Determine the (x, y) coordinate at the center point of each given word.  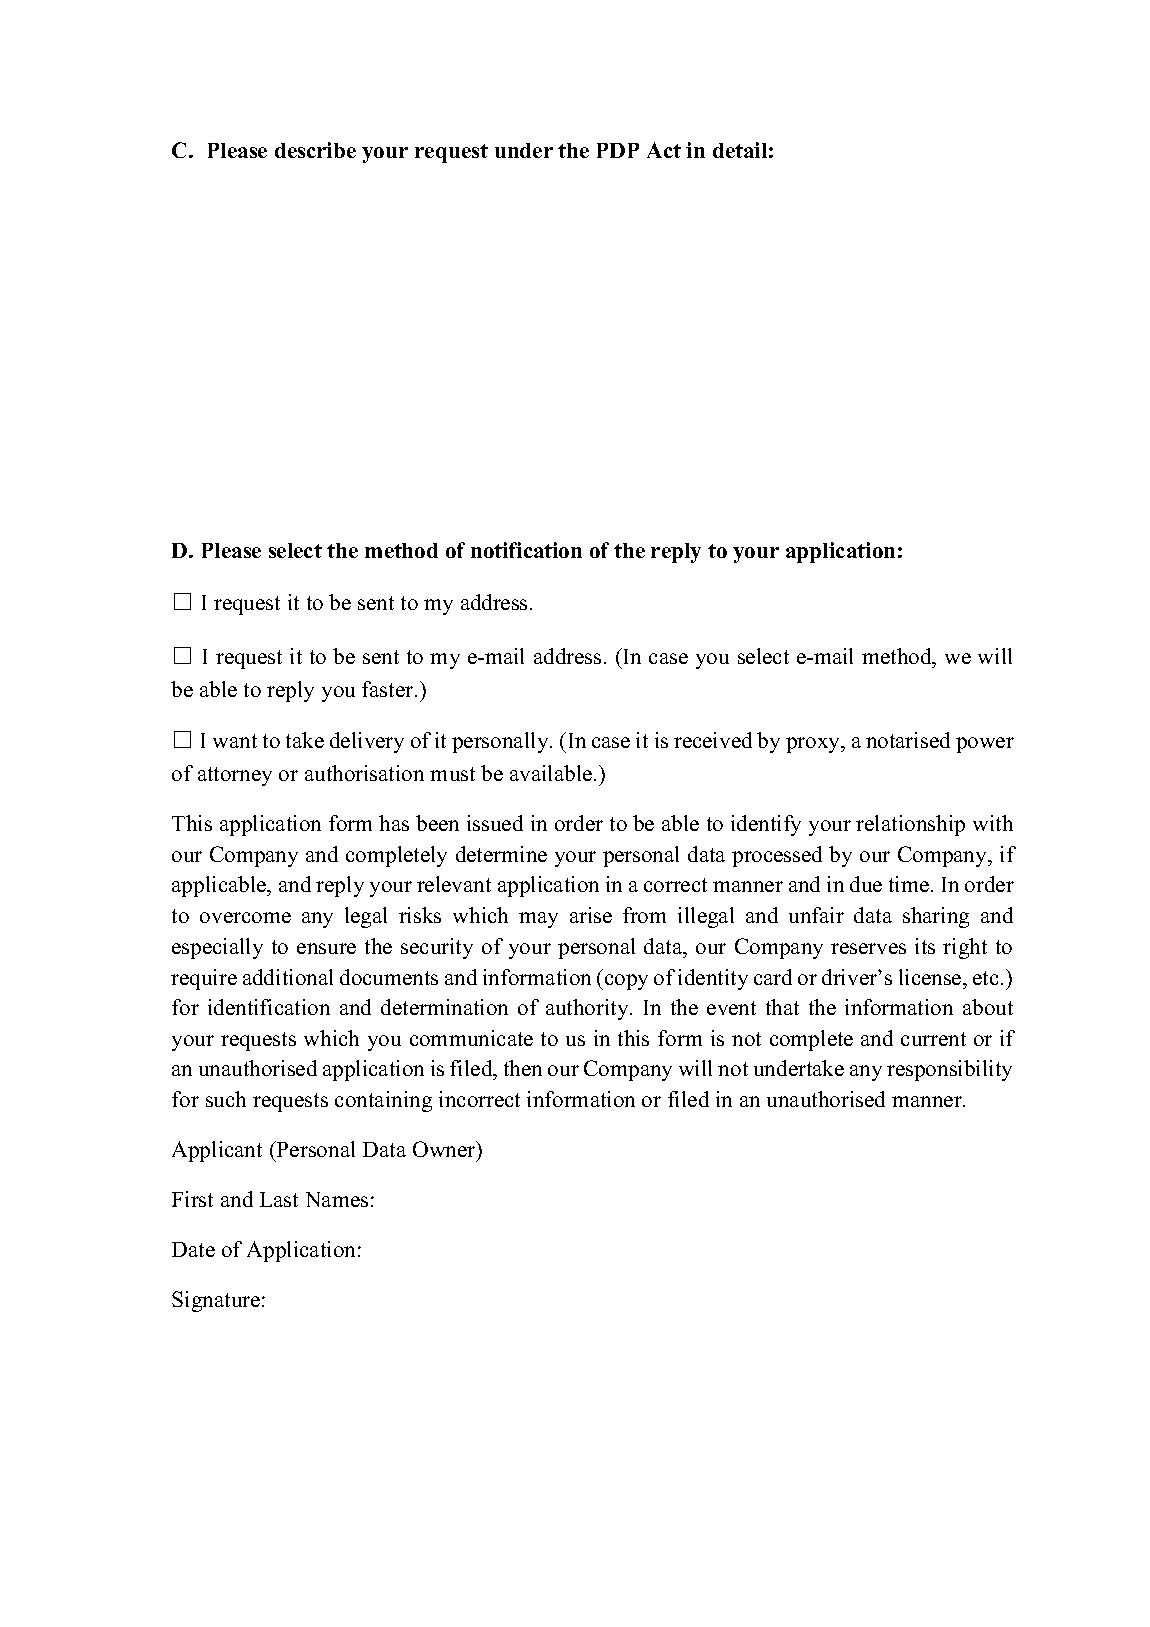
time (909, 884)
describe (315, 150)
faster (389, 689)
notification (526, 550)
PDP (618, 150)
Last (279, 1199)
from (644, 915)
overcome (245, 917)
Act (664, 150)
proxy (814, 745)
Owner (445, 1149)
